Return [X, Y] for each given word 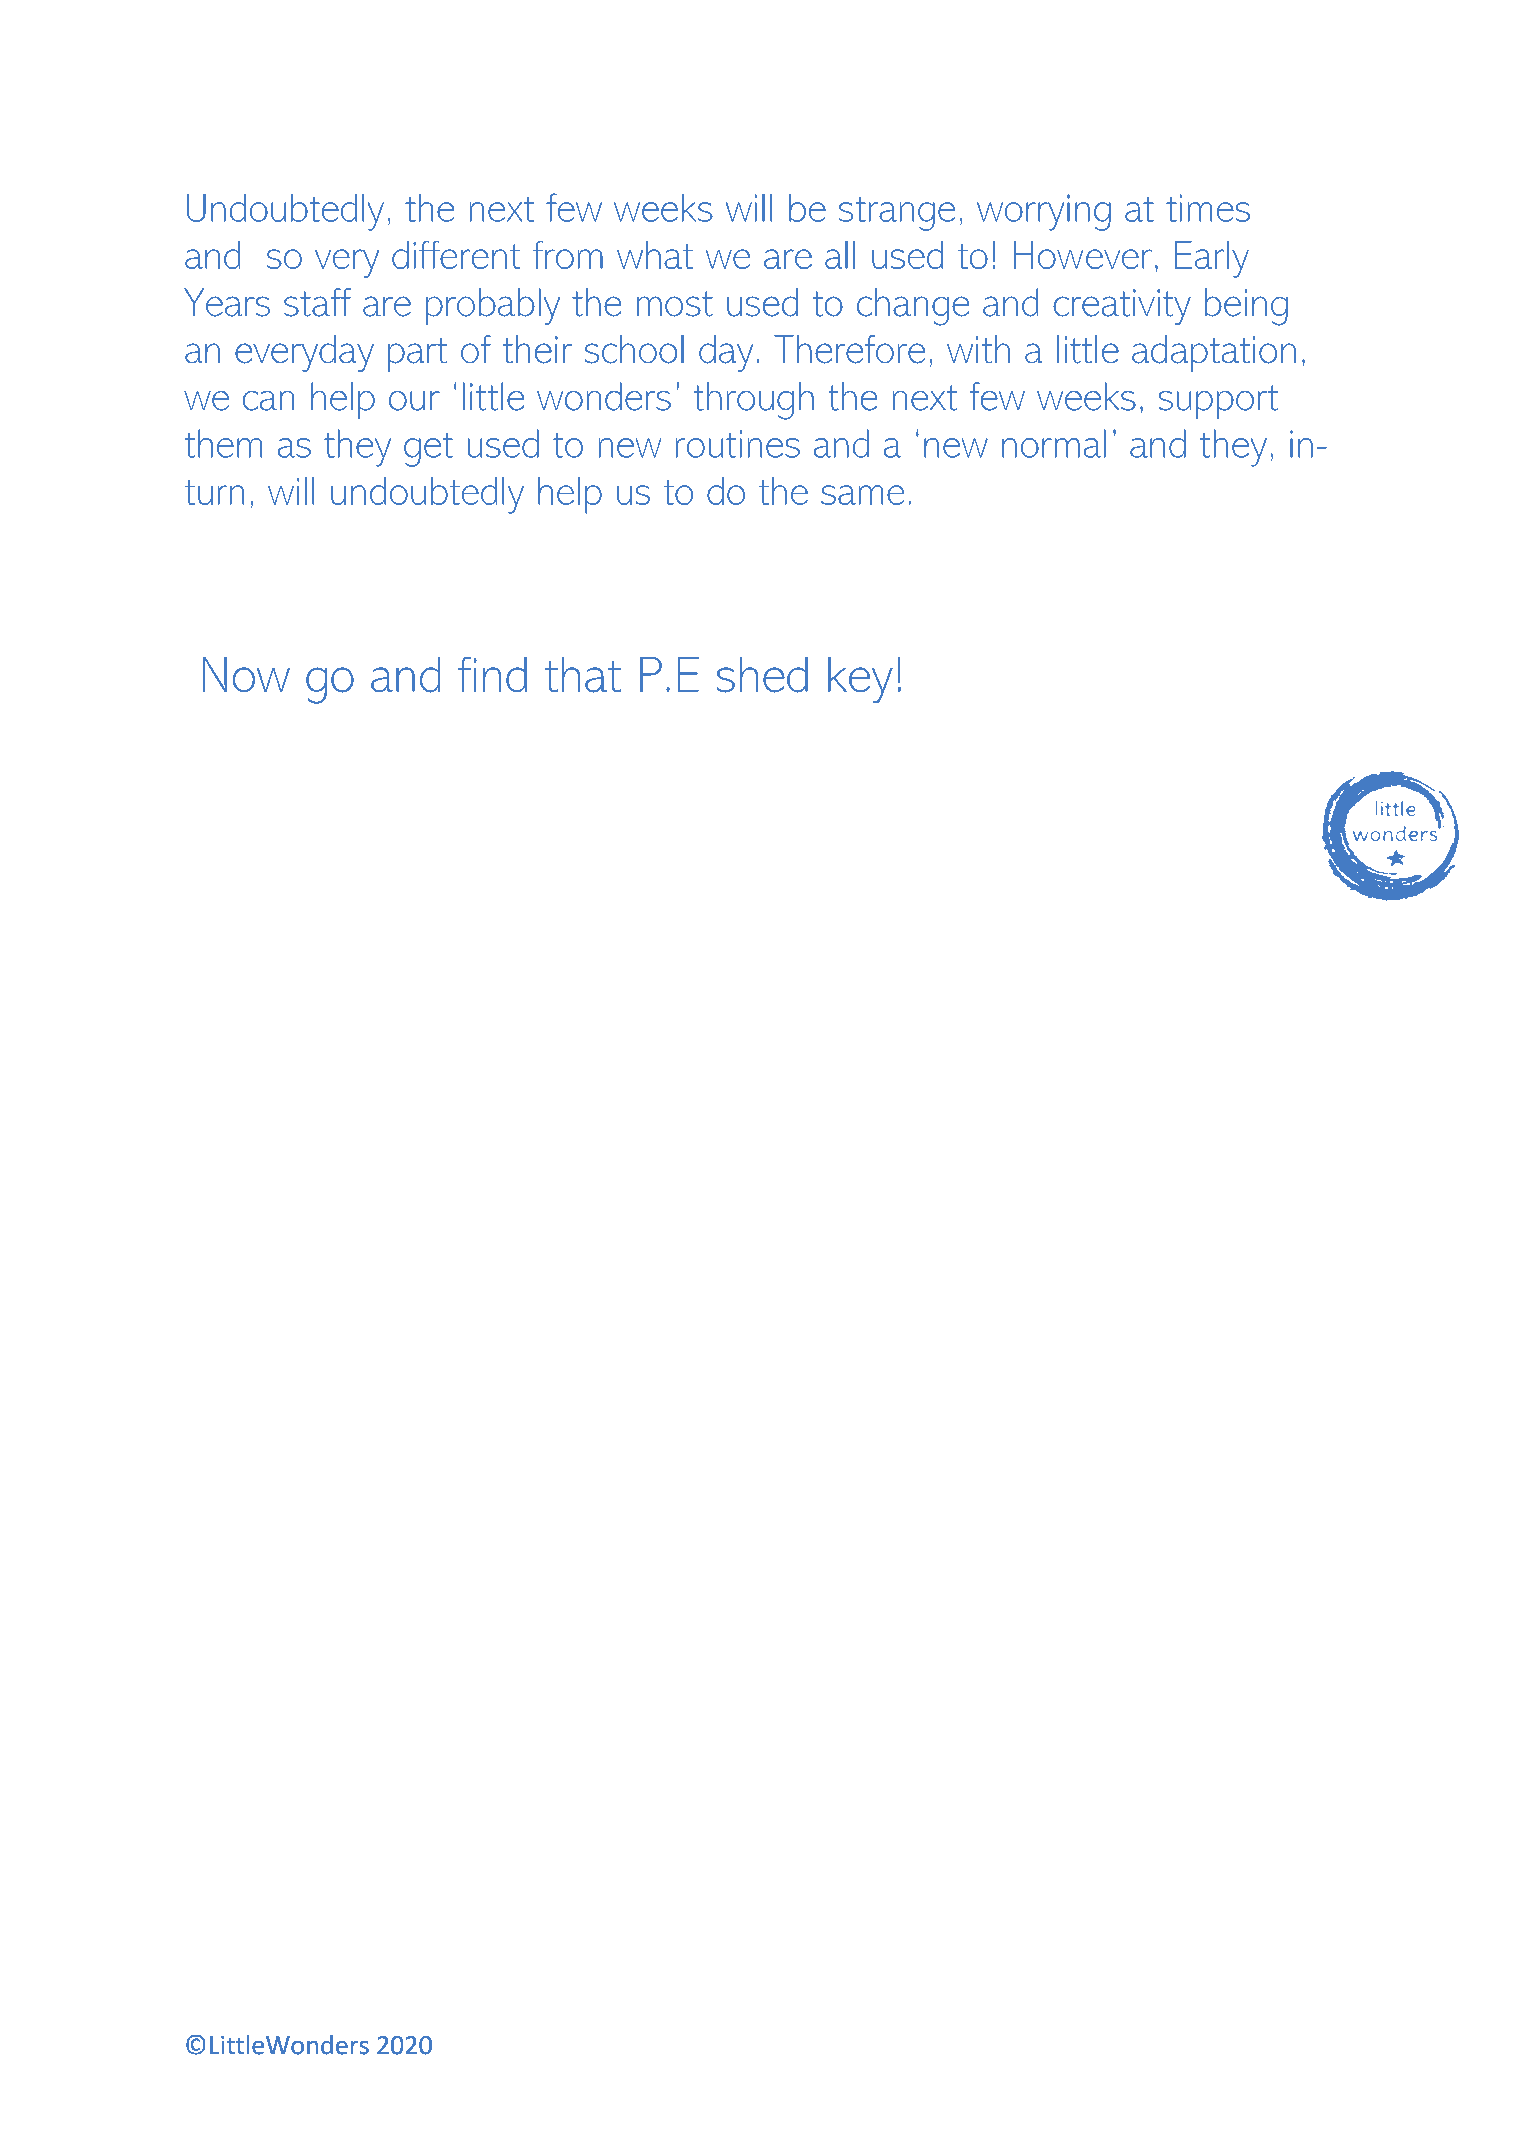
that [583, 675]
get [428, 450]
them [223, 443]
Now [246, 675]
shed [762, 675]
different [456, 255]
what [655, 255]
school [634, 349]
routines [738, 444]
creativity [1122, 307]
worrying [1044, 212]
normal [1054, 443]
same [862, 495]
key [860, 680]
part [417, 355]
